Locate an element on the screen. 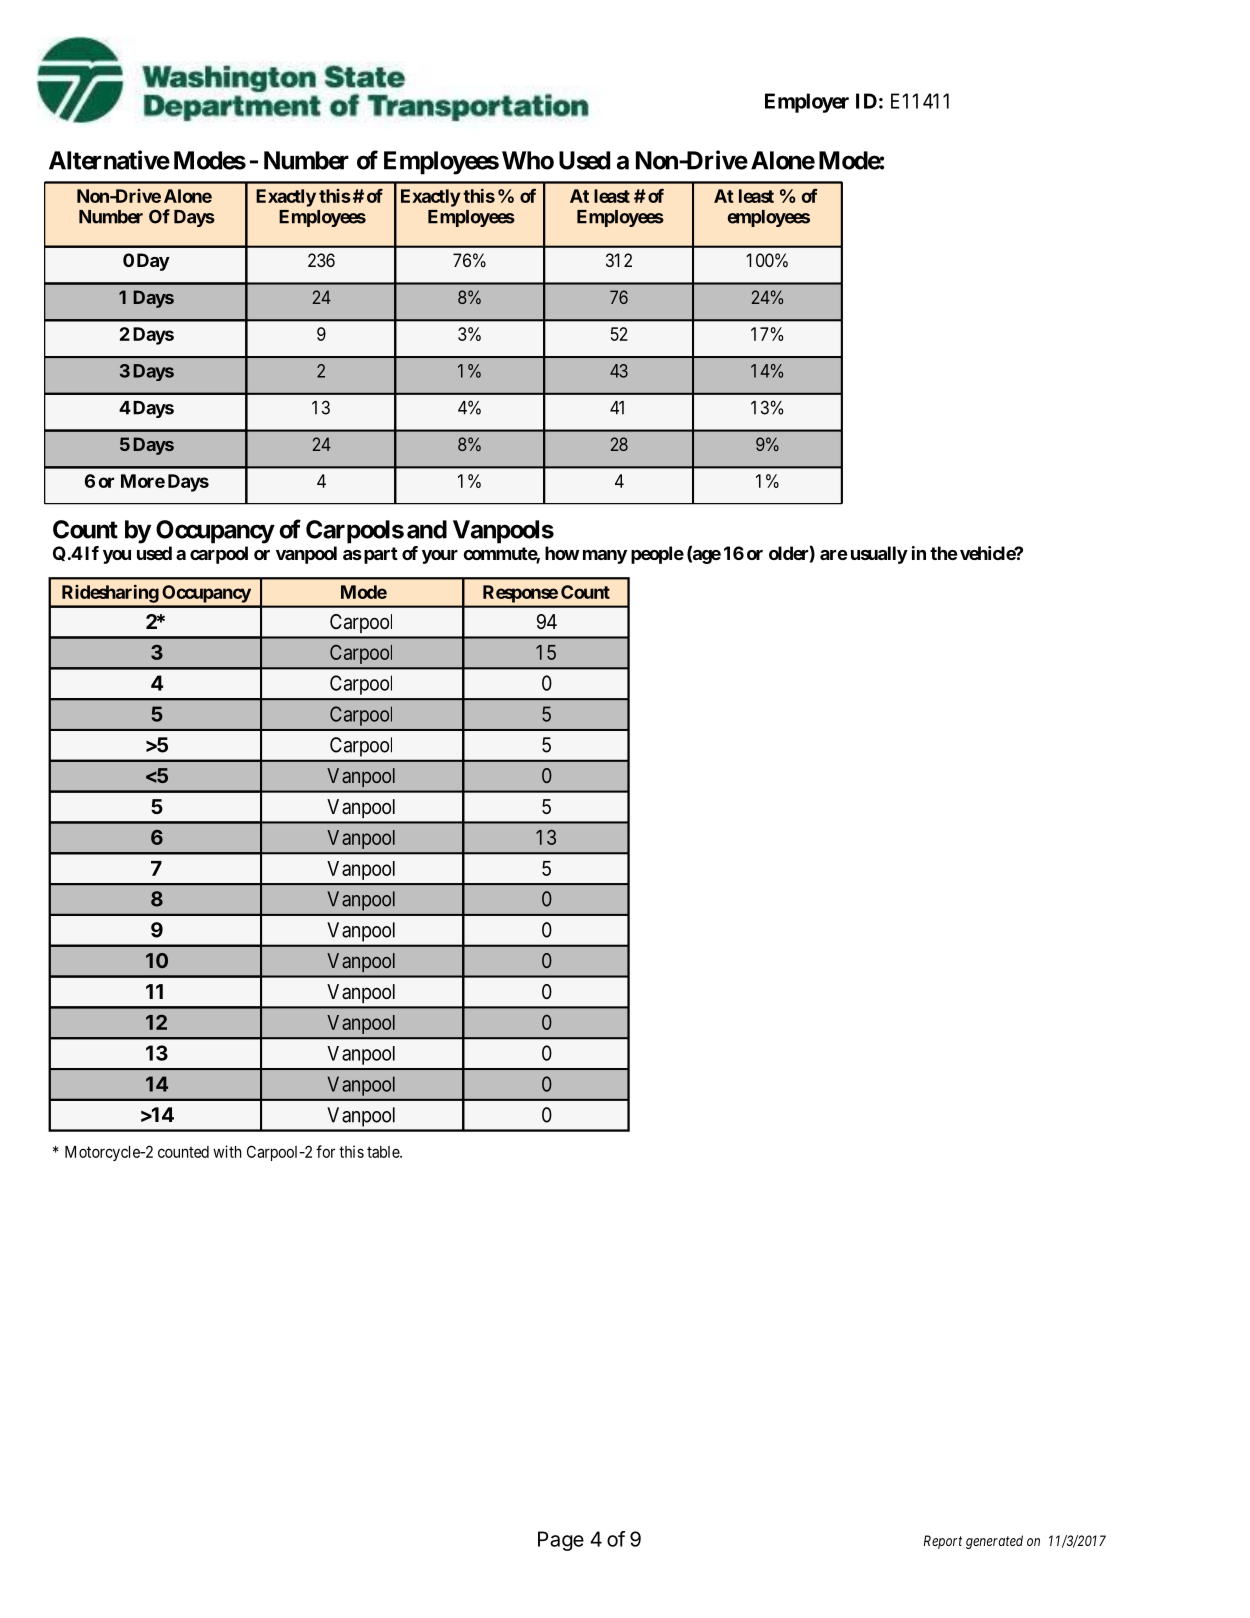 This screenshot has height=1618, width=1250. and is located at coordinates (427, 529).
